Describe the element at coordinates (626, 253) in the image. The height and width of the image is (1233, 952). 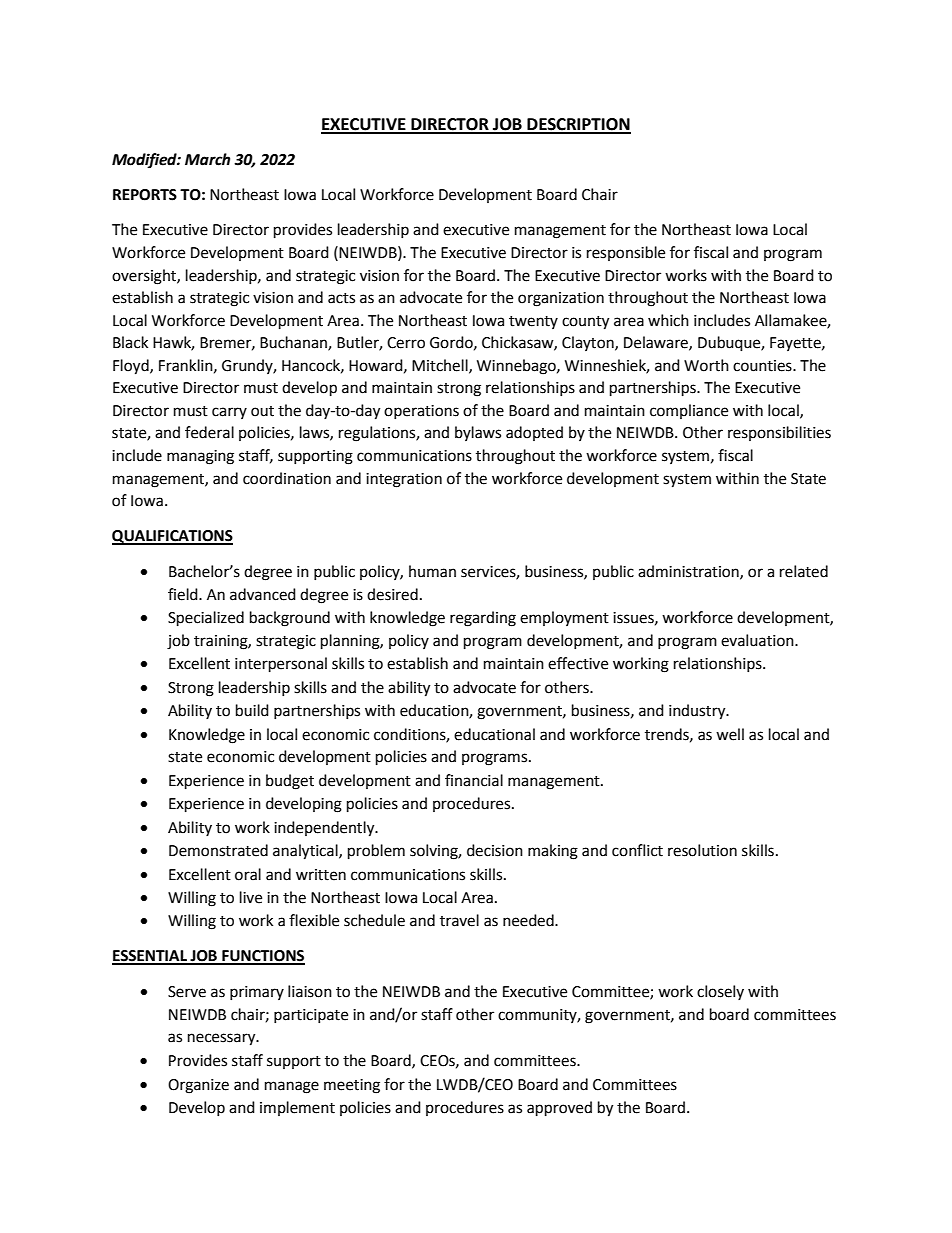
I see `responsible` at that location.
